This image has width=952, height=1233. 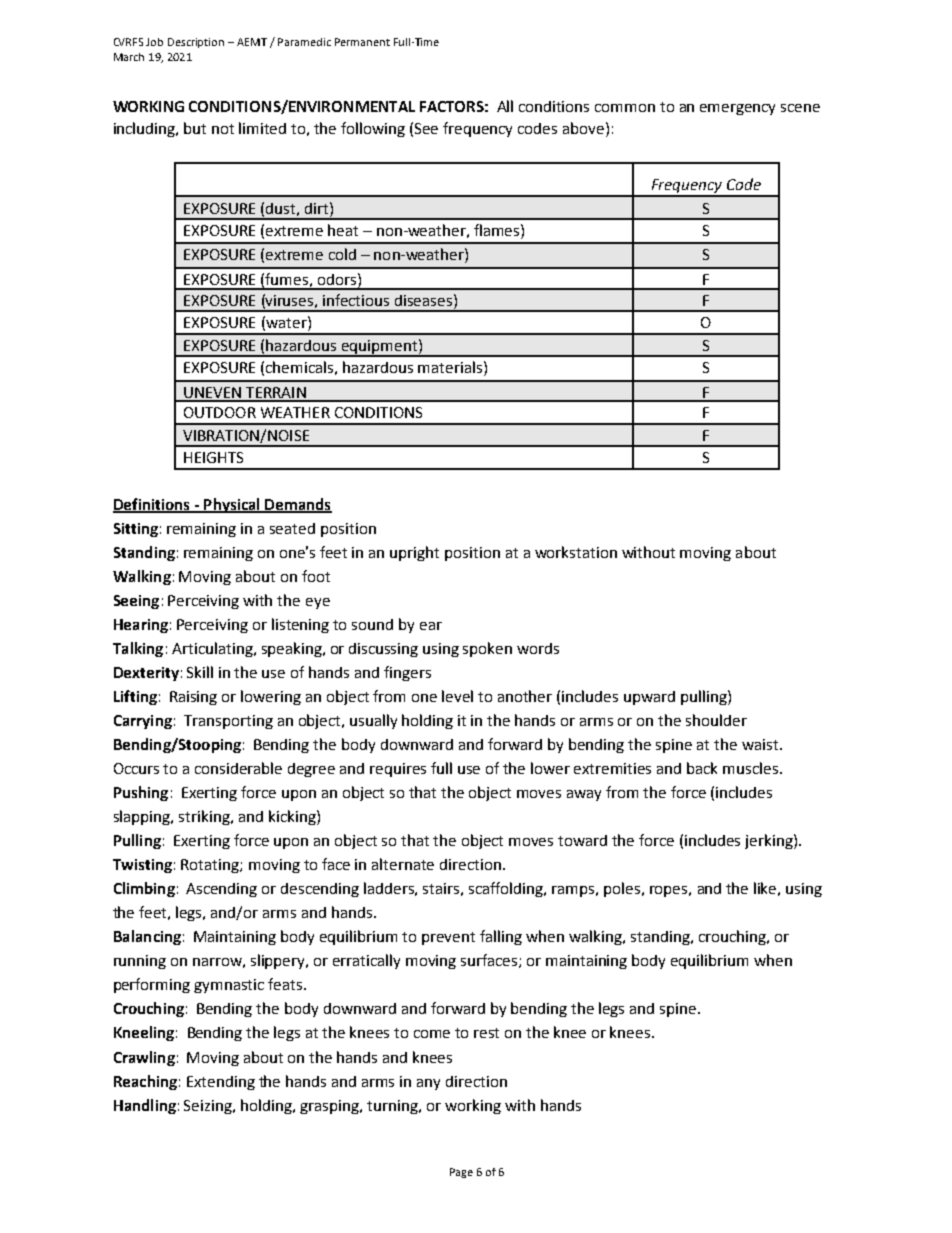 I want to click on back, so click(x=702, y=768).
